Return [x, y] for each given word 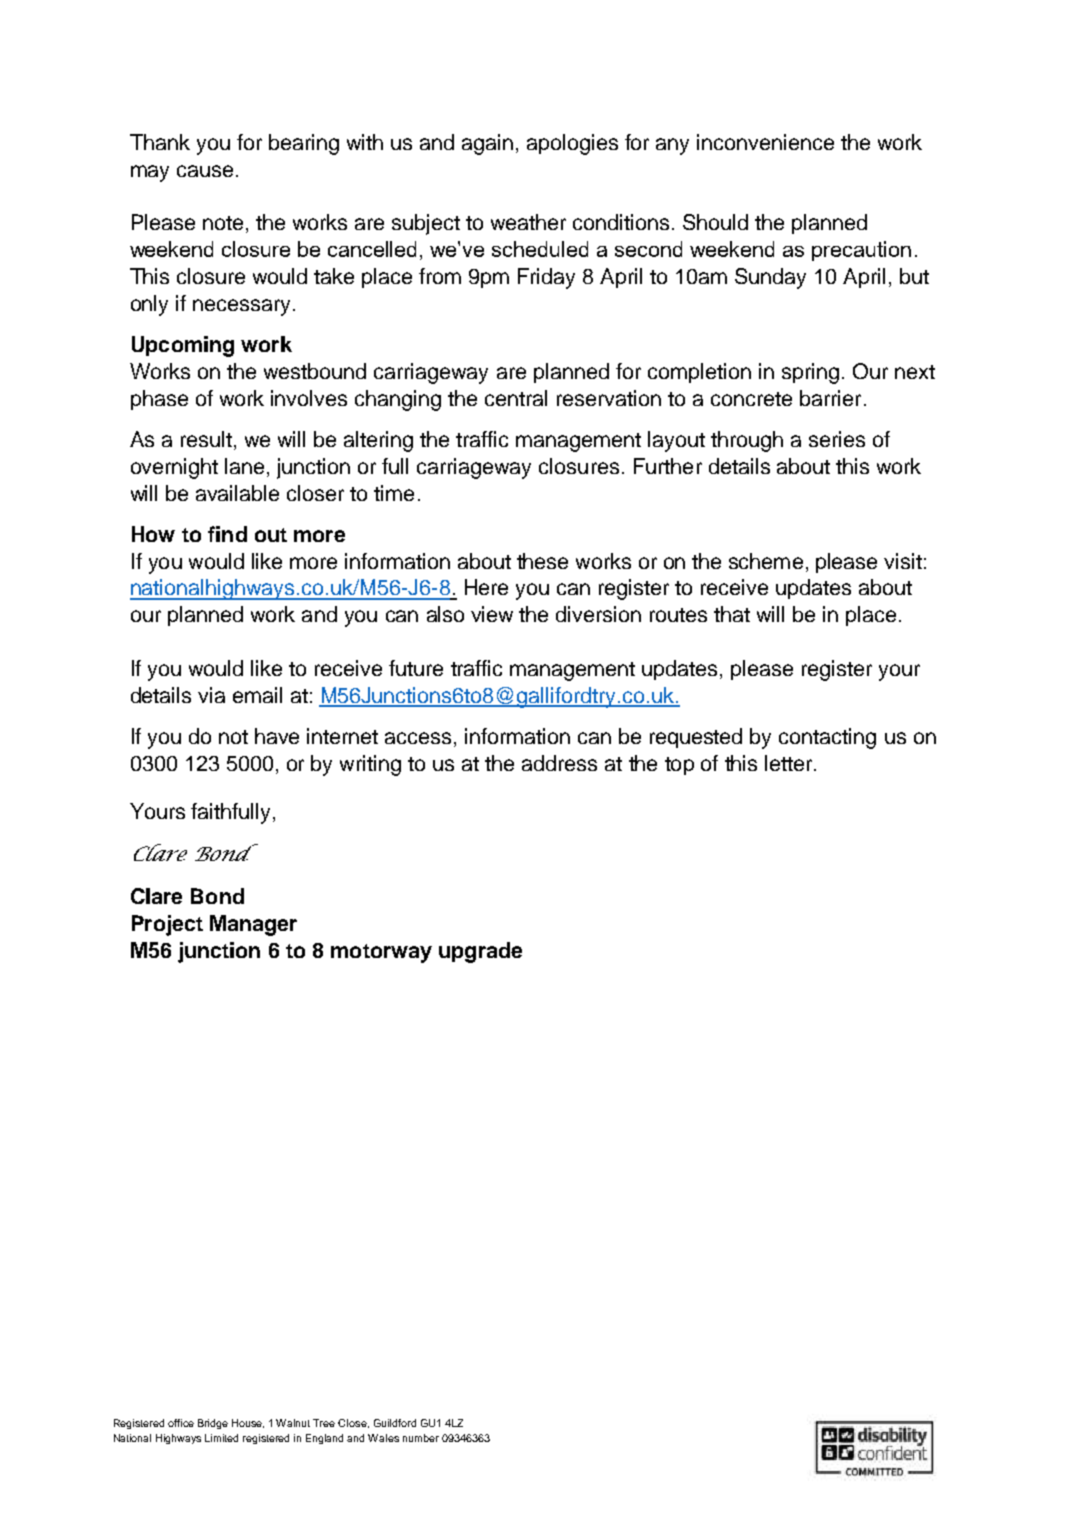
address [559, 763]
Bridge [213, 1424]
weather [528, 222]
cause [205, 171]
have [277, 736]
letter [790, 763]
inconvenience [765, 142]
